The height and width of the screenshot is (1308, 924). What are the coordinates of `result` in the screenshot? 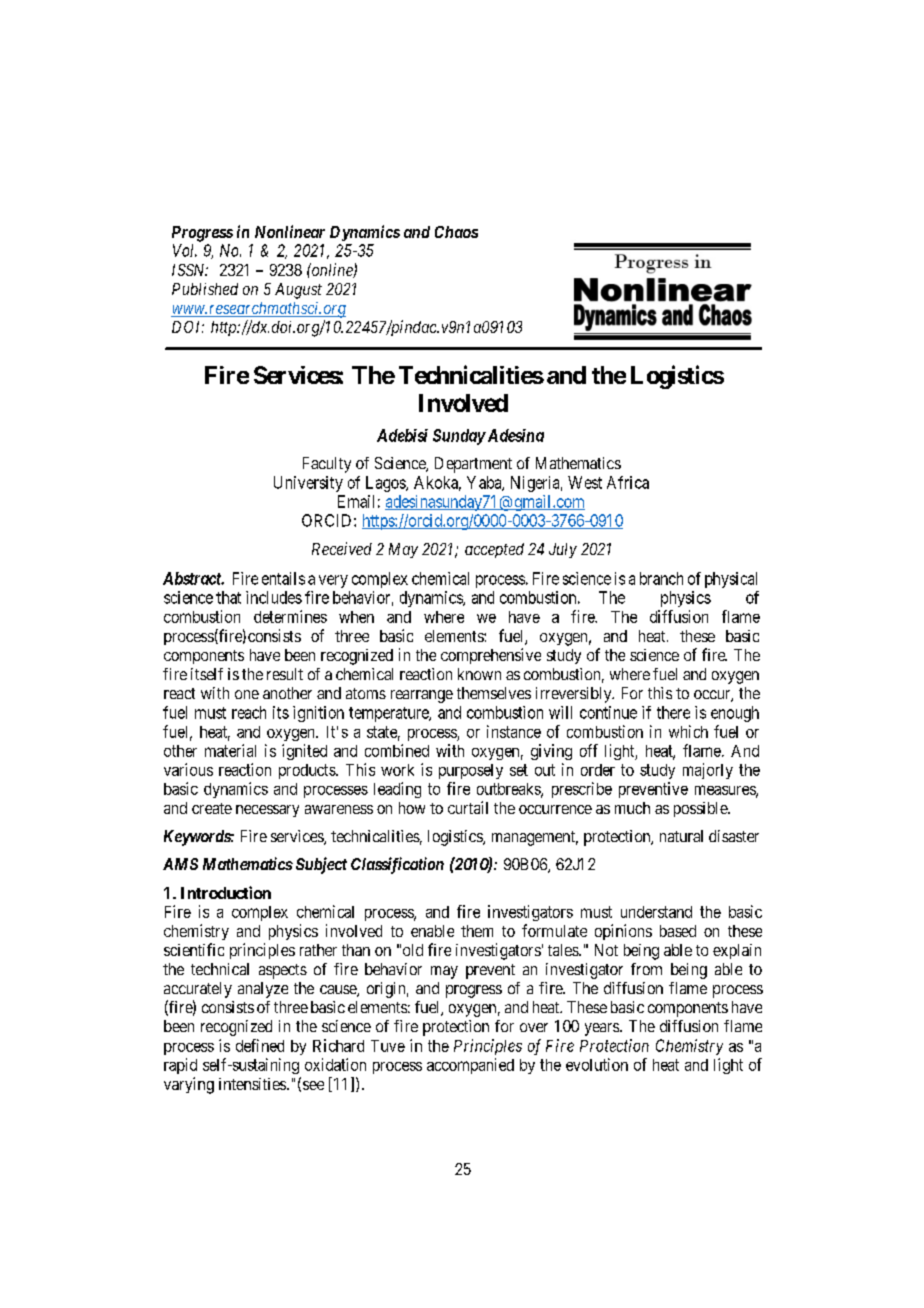 It's located at (285, 674).
